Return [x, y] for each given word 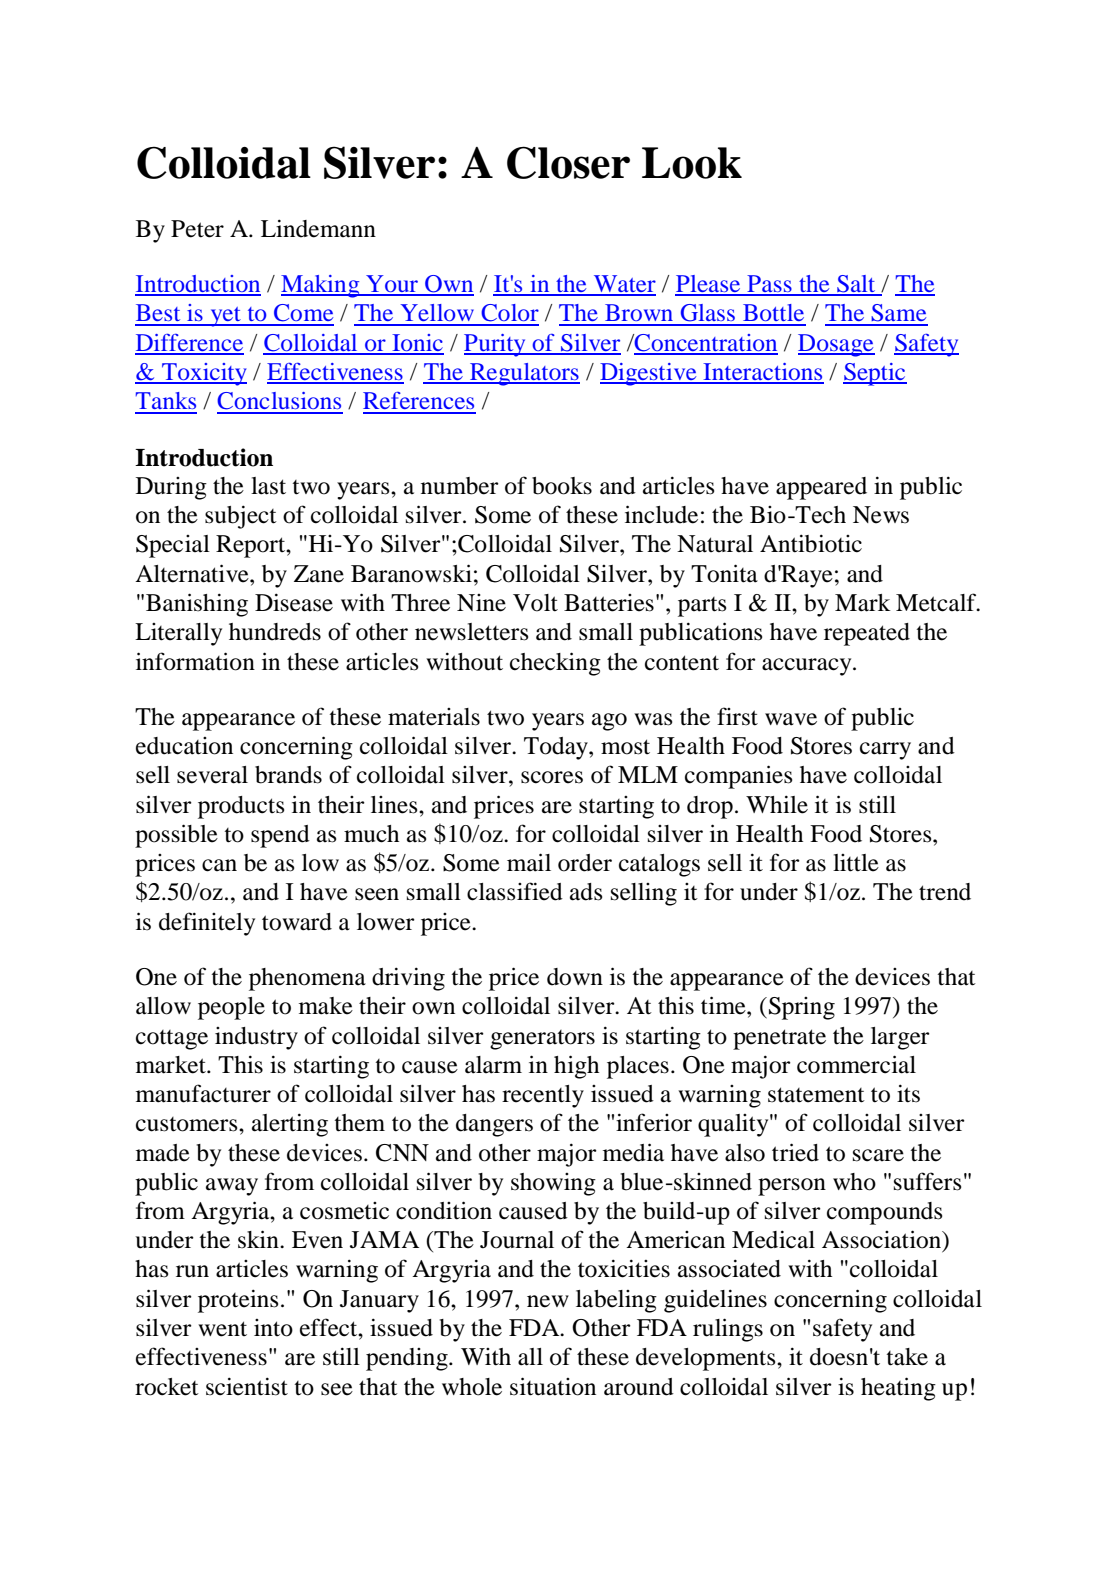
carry [885, 751]
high [576, 1067]
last [268, 486]
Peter [197, 229]
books [562, 486]
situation [553, 1386]
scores [552, 777]
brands [288, 775]
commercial [856, 1064]
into [273, 1328]
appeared [821, 488]
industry [256, 1038]
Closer [568, 162]
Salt [856, 285]
